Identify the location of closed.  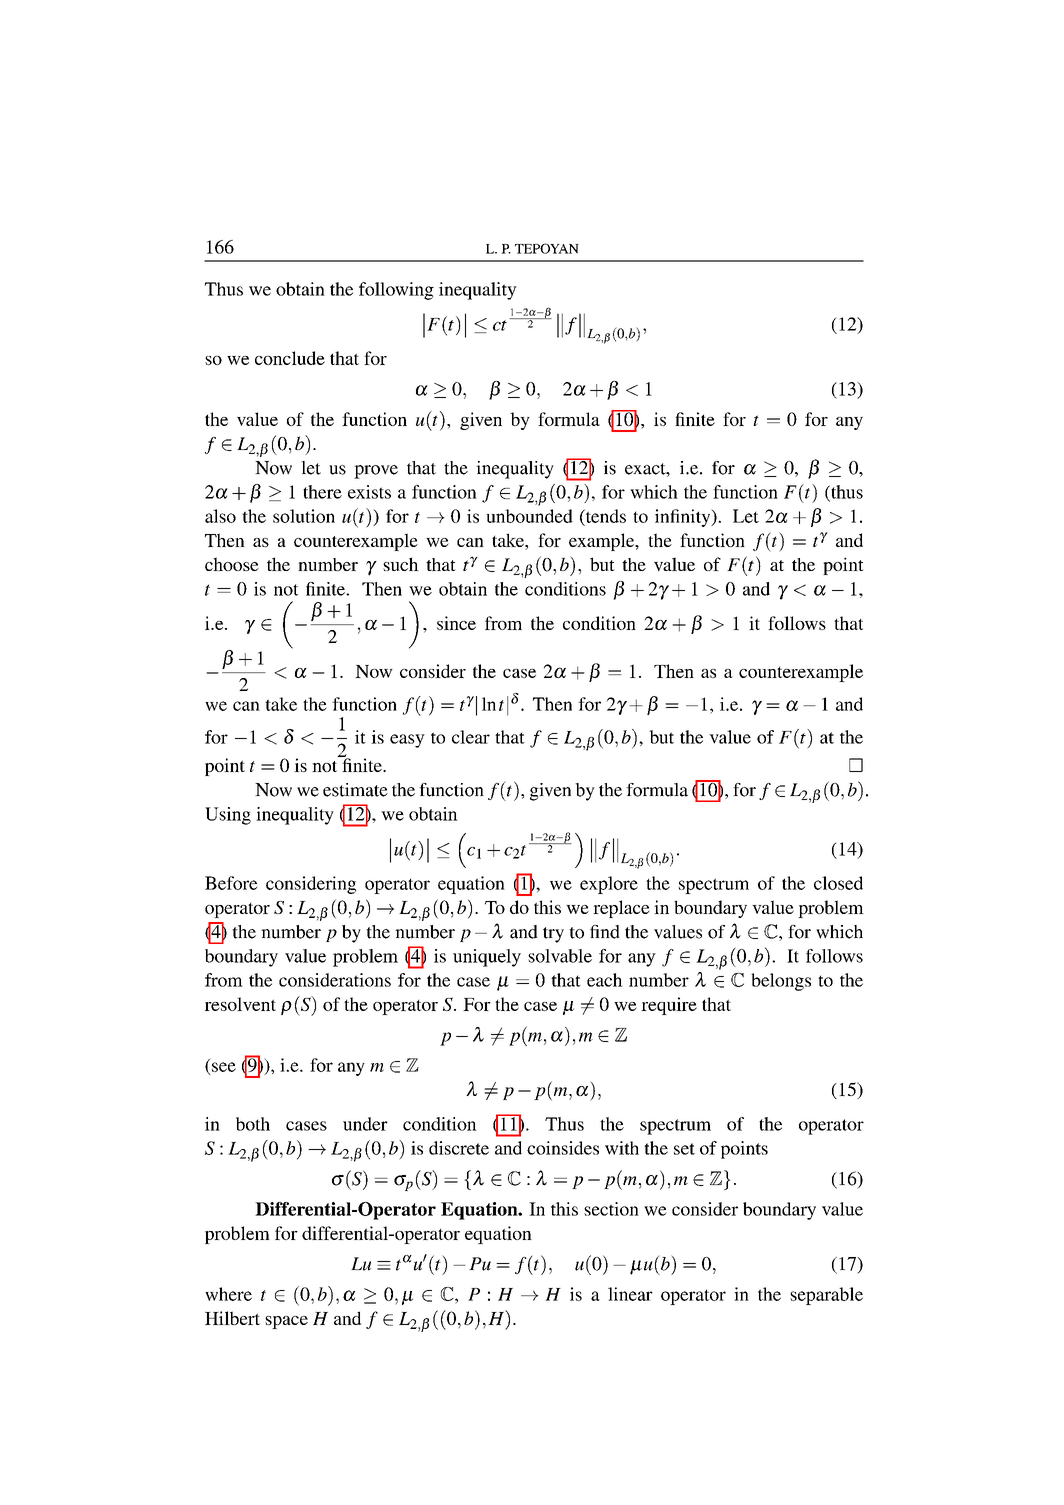
(838, 883).
